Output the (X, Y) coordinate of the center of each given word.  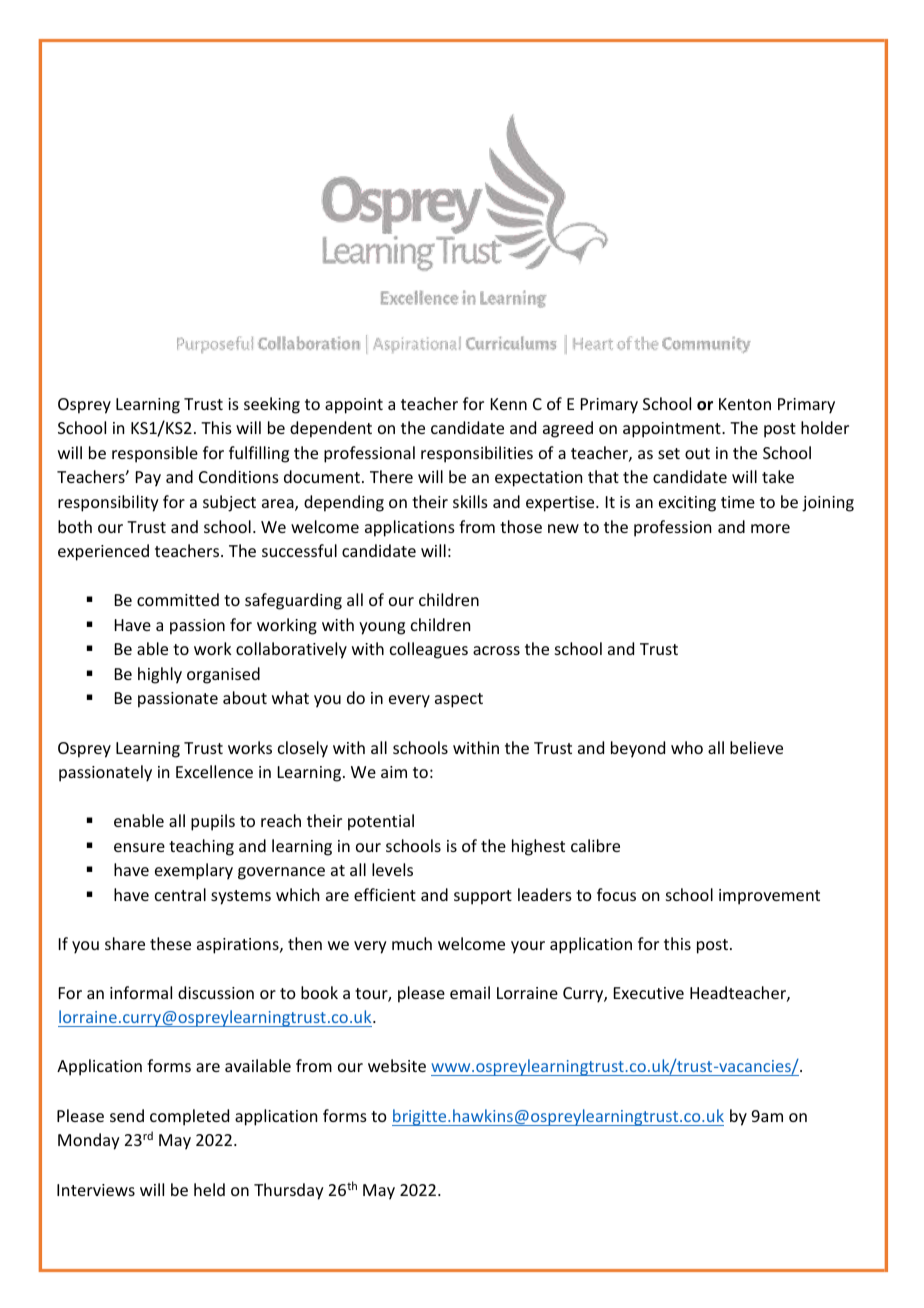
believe (756, 747)
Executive (649, 993)
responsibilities (477, 454)
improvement (769, 897)
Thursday (289, 1191)
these (170, 943)
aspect (459, 700)
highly (160, 675)
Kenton (745, 404)
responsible (155, 454)
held (209, 1189)
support (483, 897)
